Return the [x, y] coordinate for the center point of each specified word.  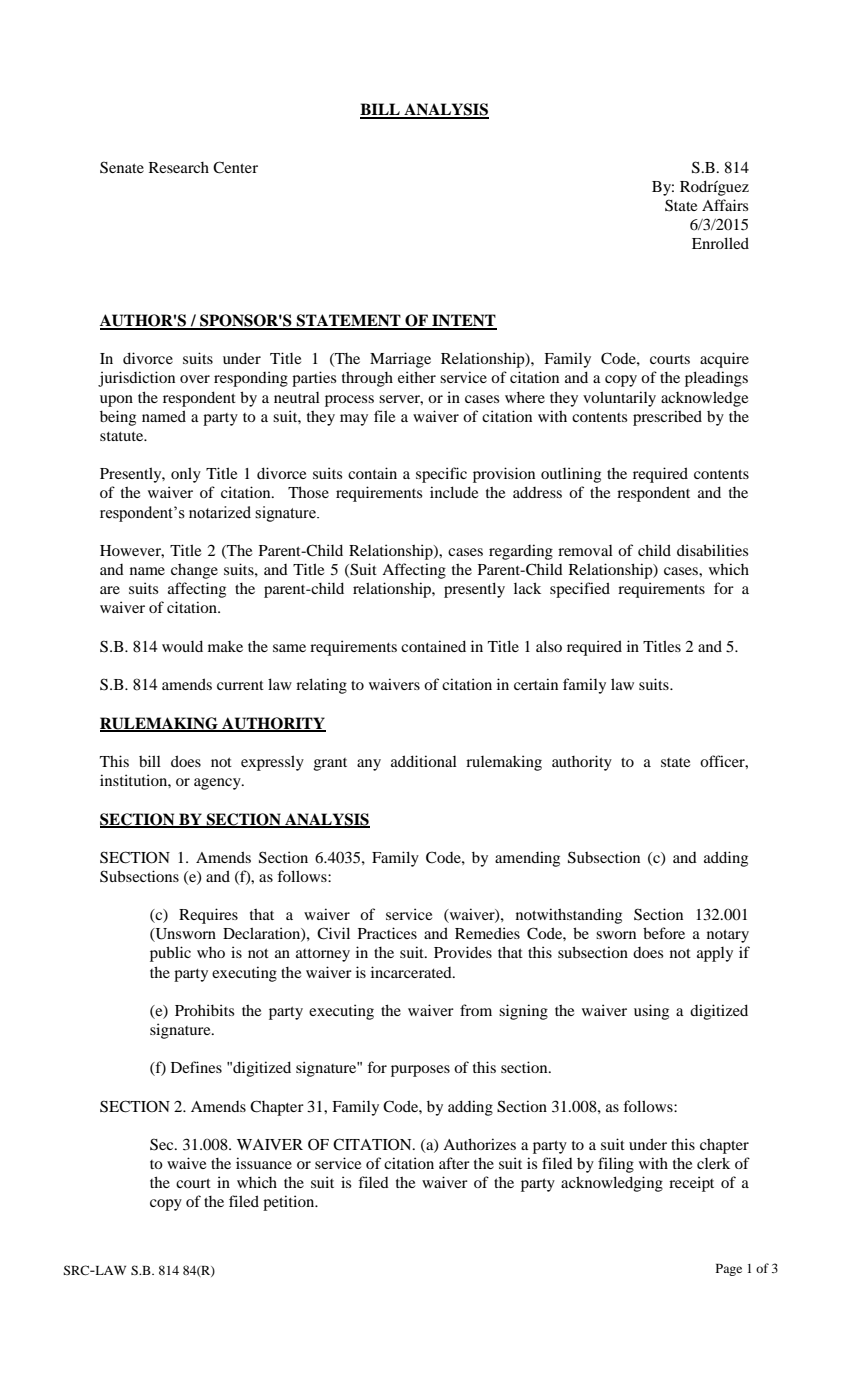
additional [424, 761]
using [651, 1012]
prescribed [667, 418]
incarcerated [412, 972]
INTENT [463, 321]
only [186, 475]
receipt [691, 1184]
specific [441, 475]
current [240, 685]
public [170, 954]
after [454, 1163]
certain [536, 684]
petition [290, 1203]
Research [179, 167]
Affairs [725, 205]
